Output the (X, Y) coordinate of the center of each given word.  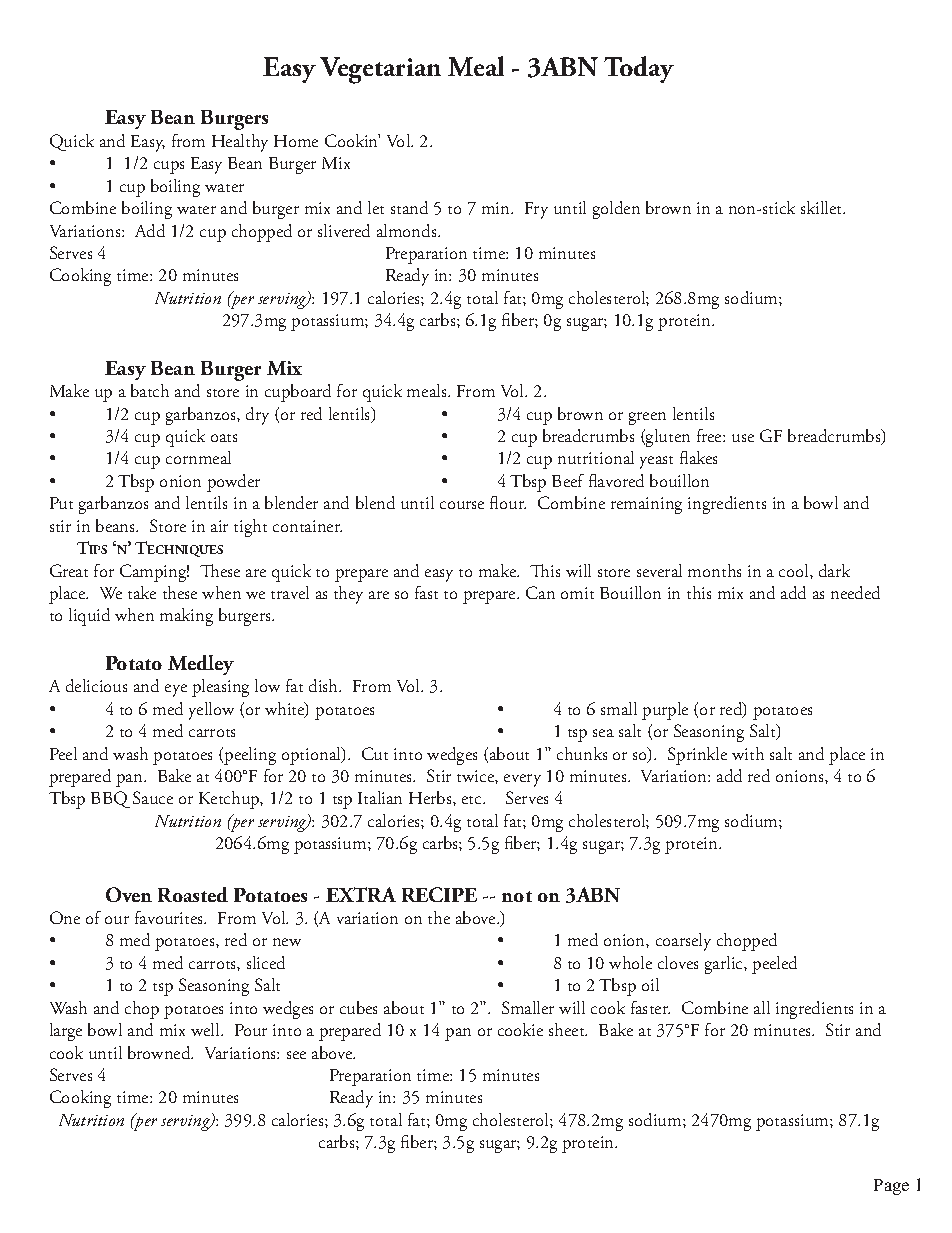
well (206, 1029)
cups (169, 167)
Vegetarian (380, 70)
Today (639, 69)
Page (891, 1187)
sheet (568, 1029)
